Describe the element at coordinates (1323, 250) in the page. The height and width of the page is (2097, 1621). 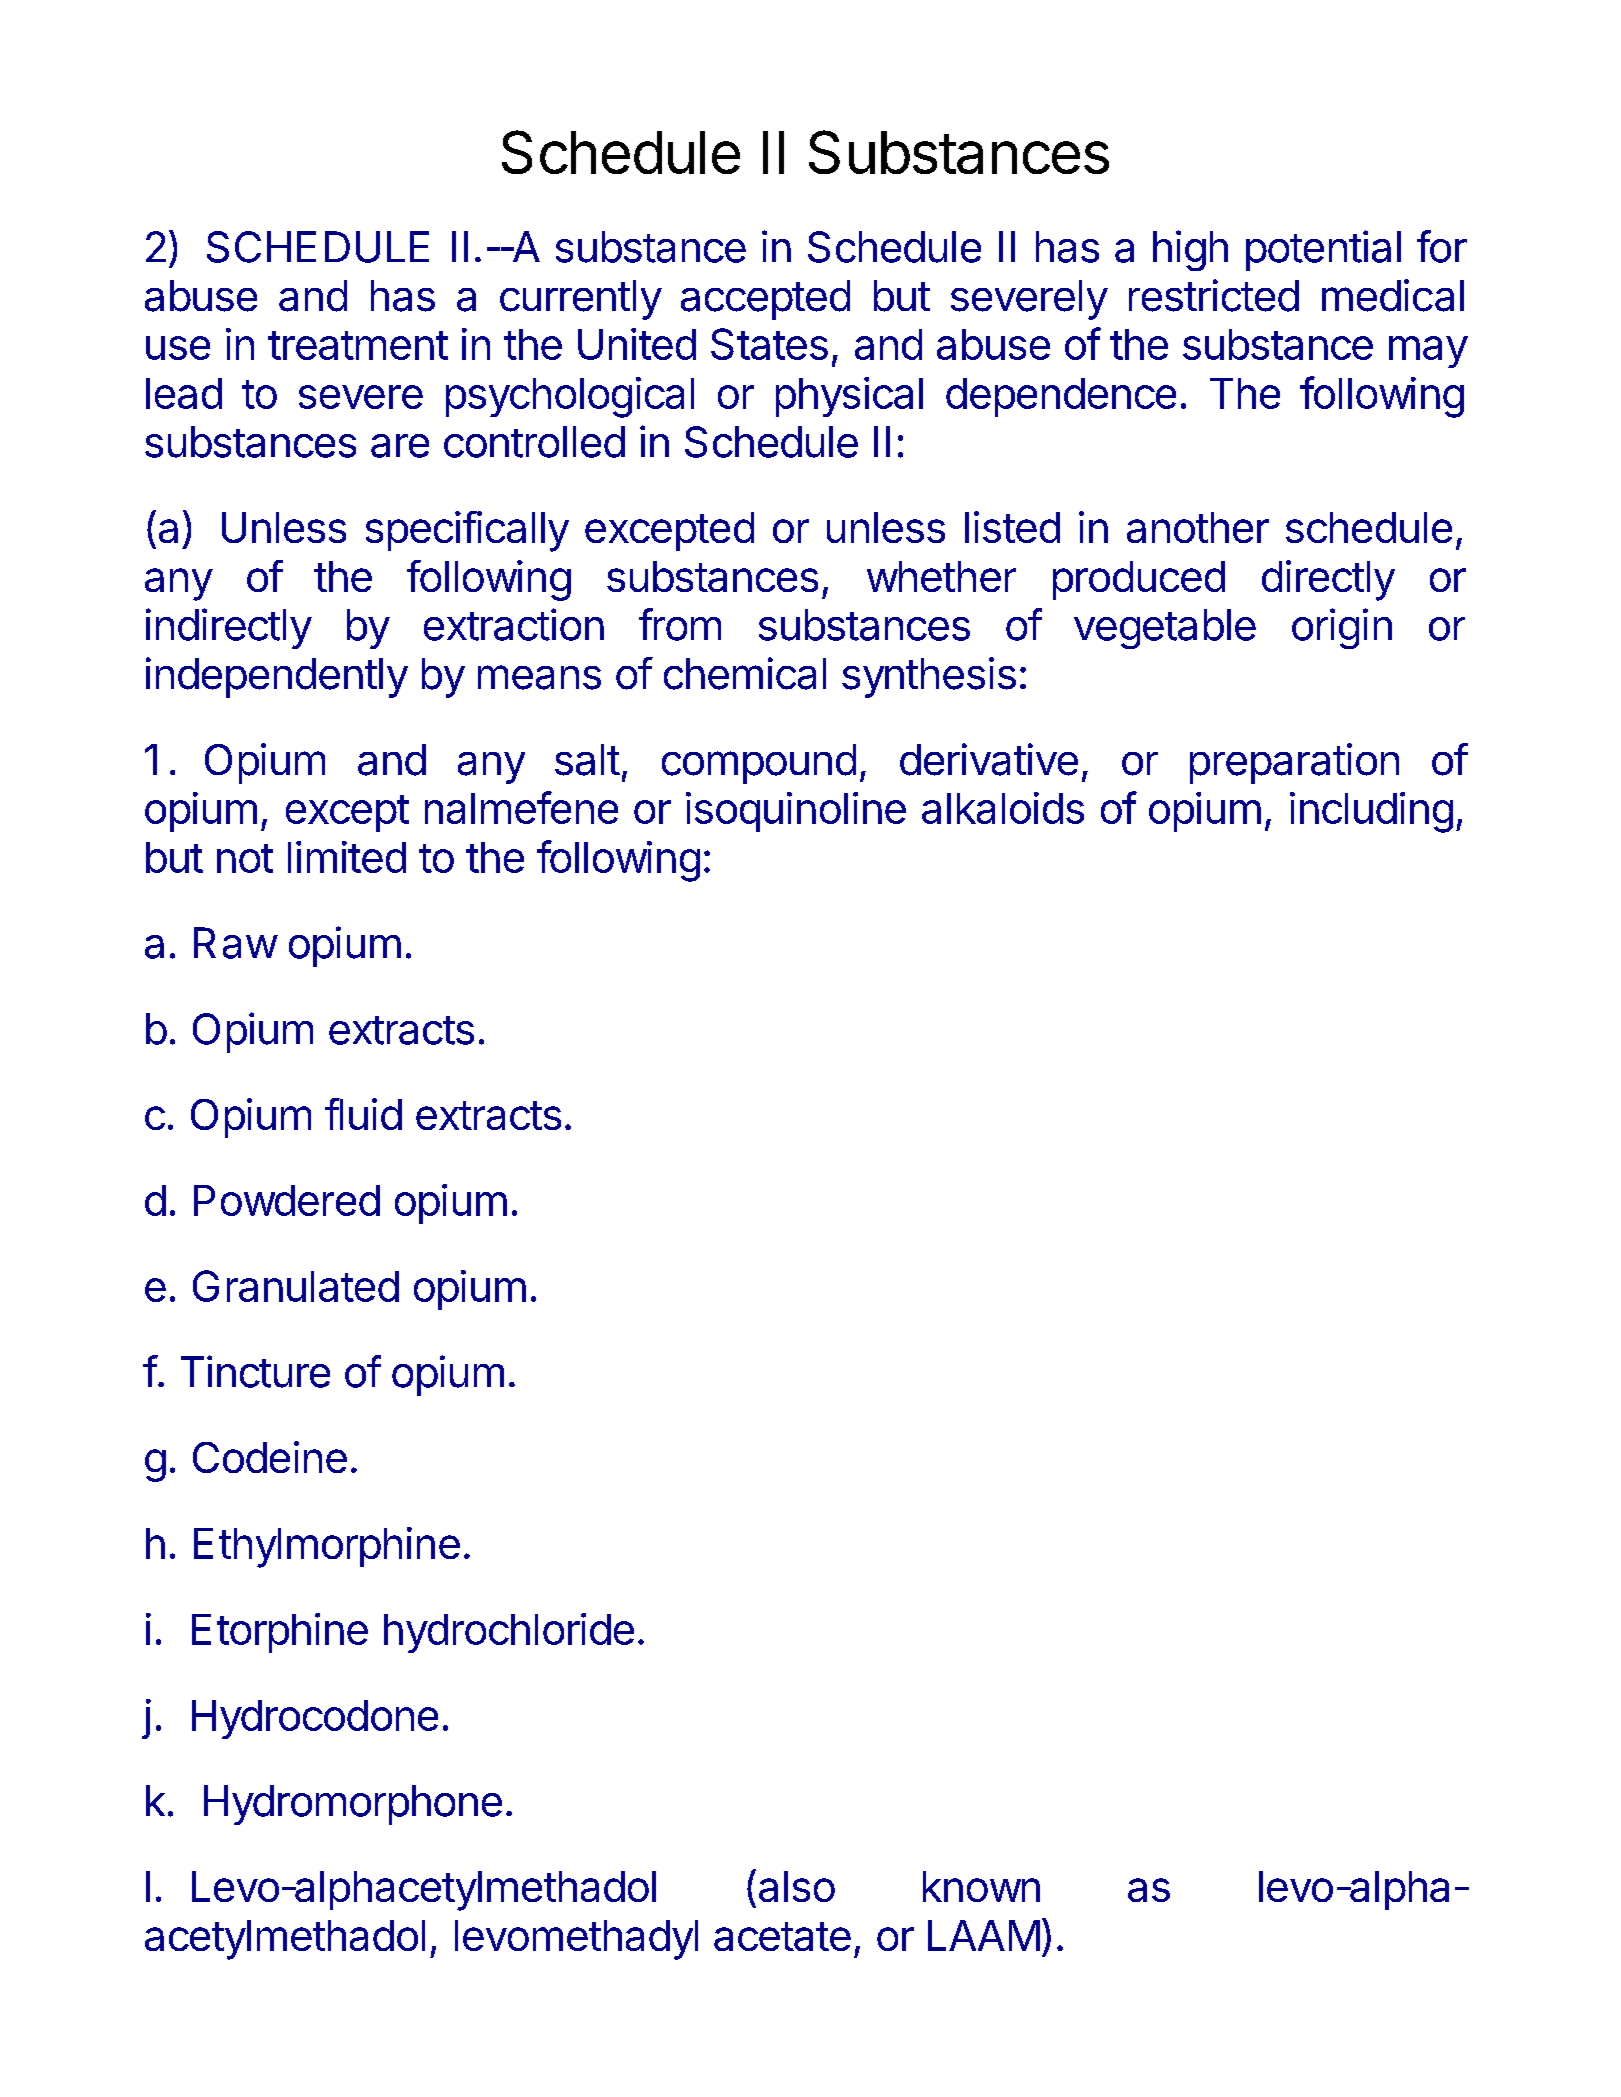
I see `potential` at that location.
